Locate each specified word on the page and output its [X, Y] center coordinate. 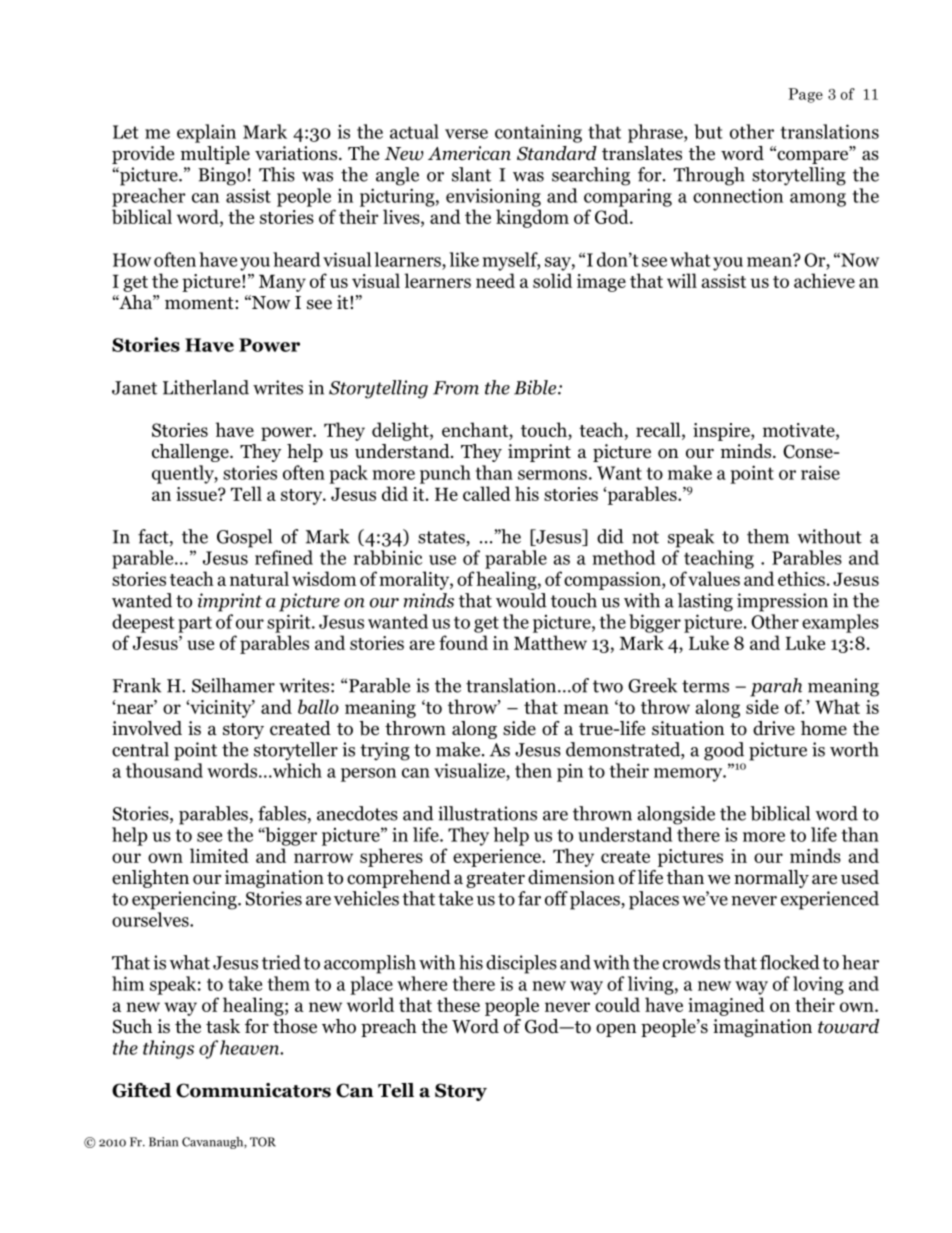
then [533, 770]
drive [774, 728]
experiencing [185, 900]
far [529, 898]
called [487, 493]
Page [805, 95]
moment [200, 303]
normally [771, 879]
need [495, 280]
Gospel [244, 538]
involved [147, 728]
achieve [824, 280]
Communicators [253, 1090]
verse [466, 134]
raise [820, 472]
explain [206, 133]
